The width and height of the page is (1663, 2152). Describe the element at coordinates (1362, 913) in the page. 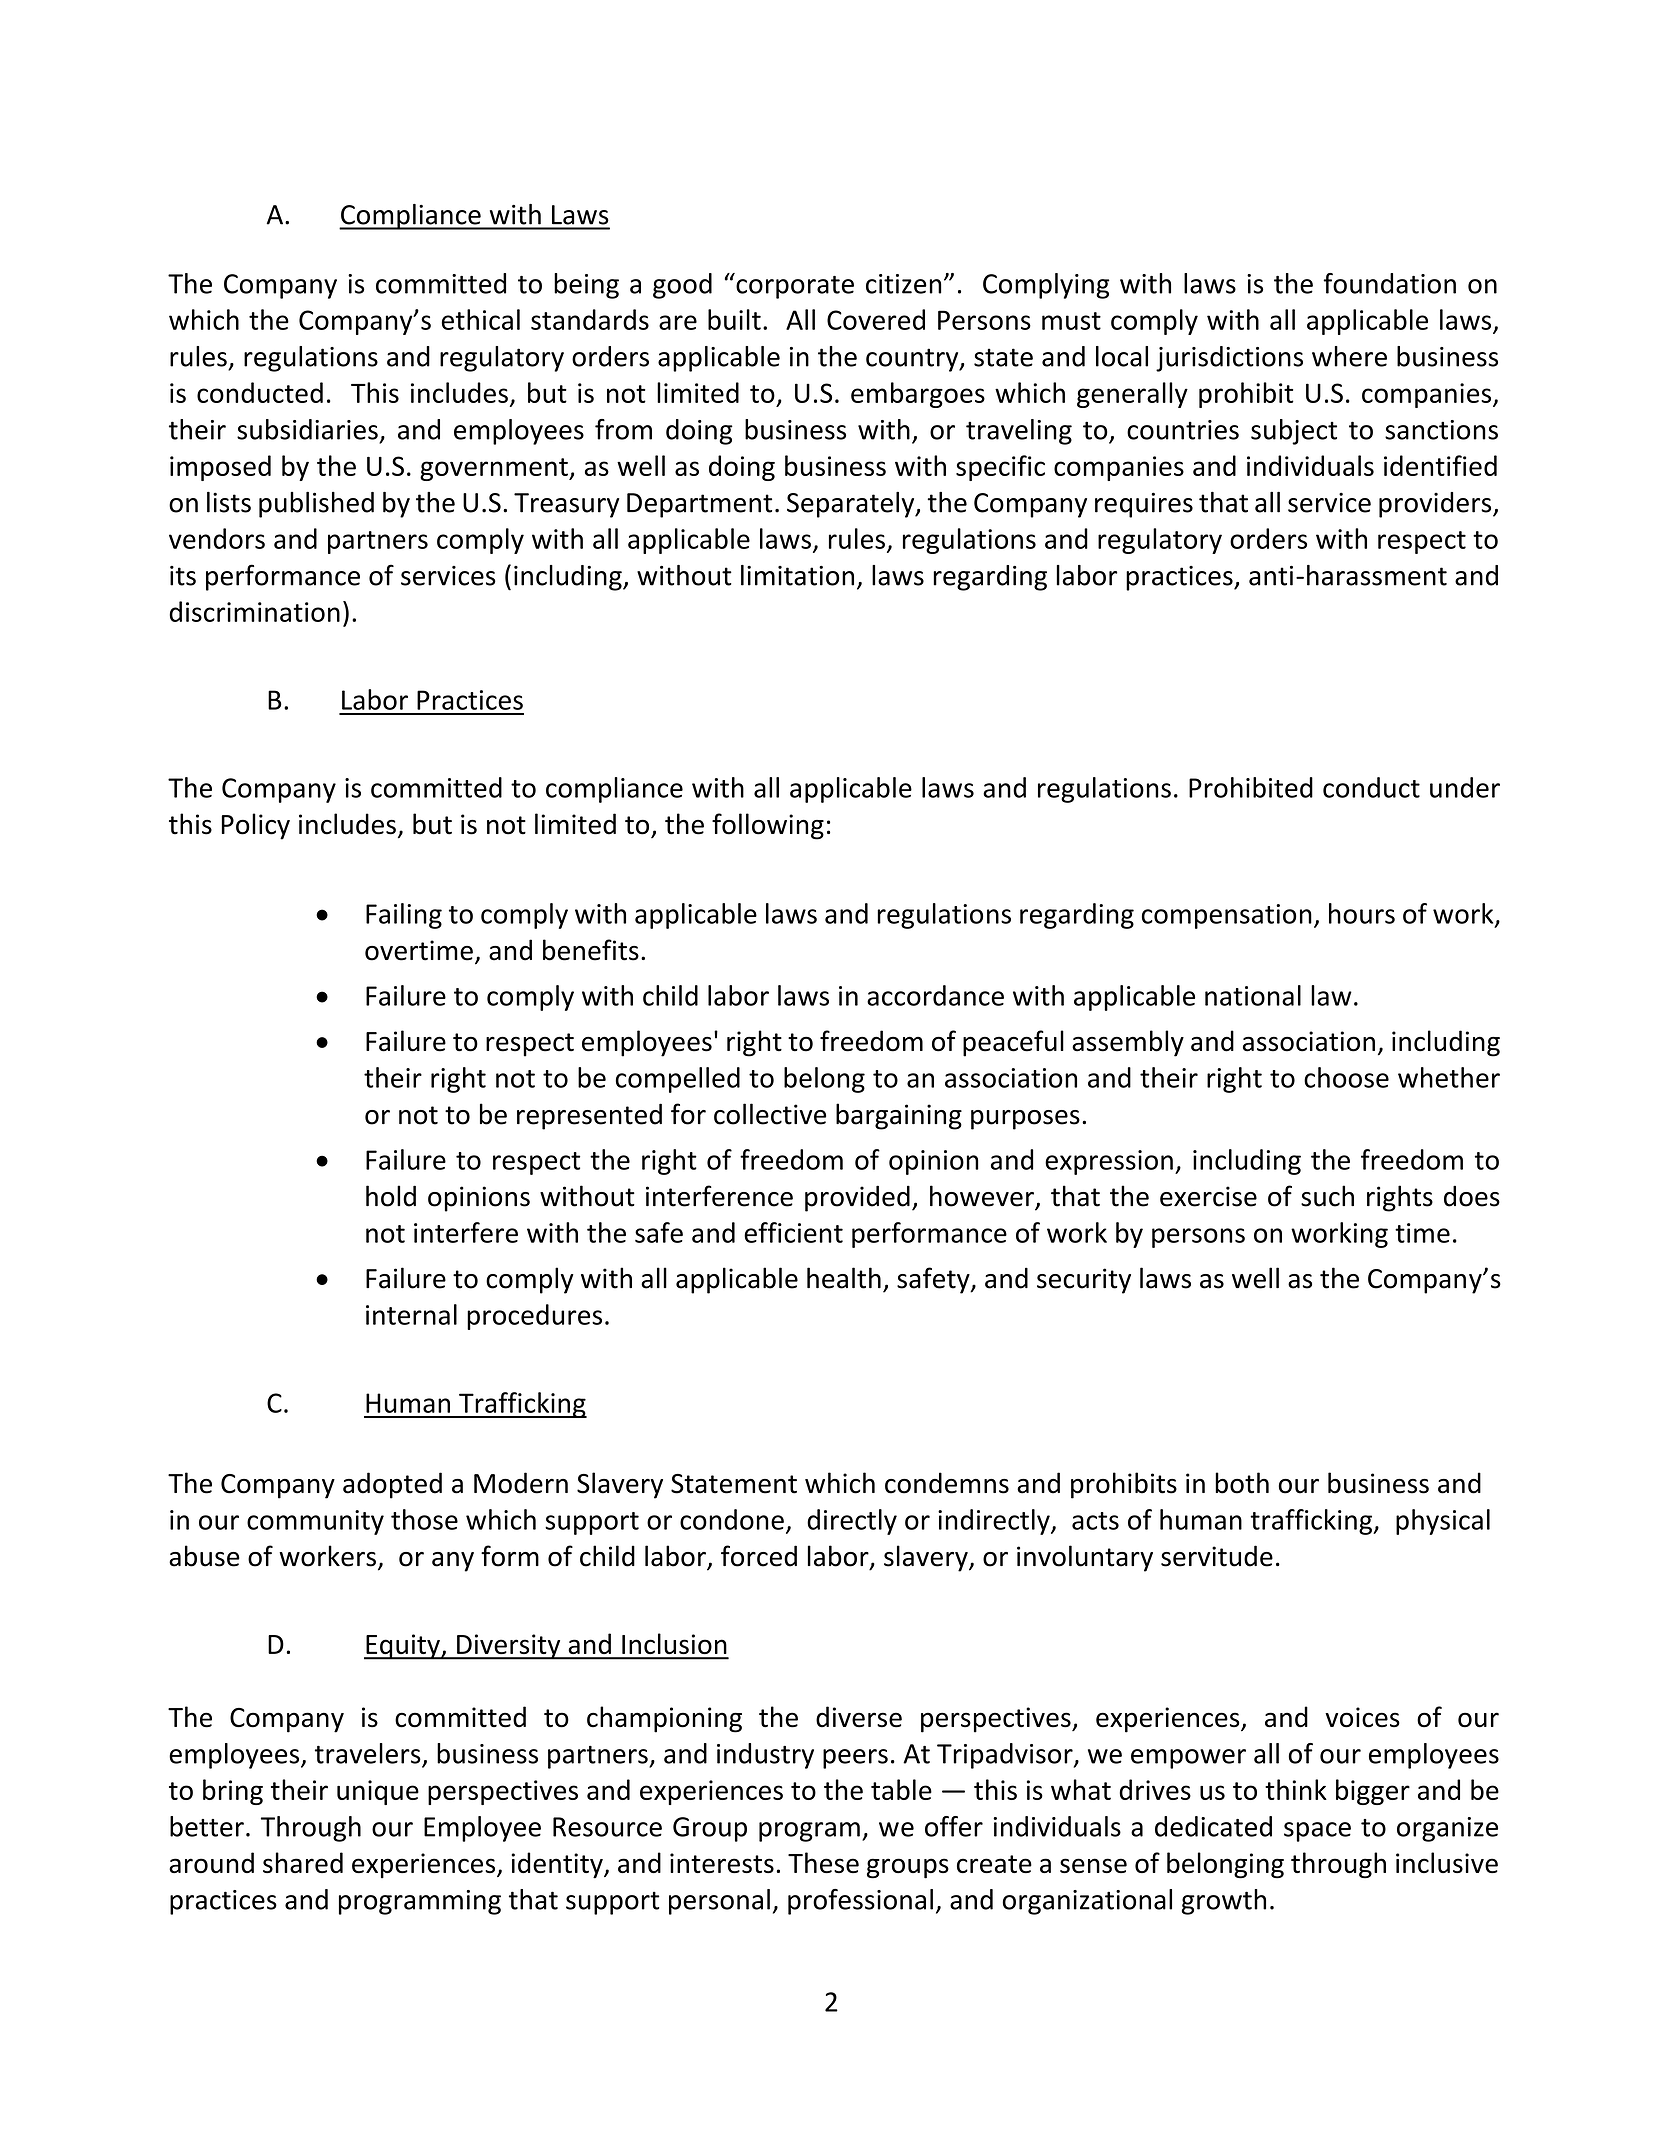

I see `hours` at that location.
